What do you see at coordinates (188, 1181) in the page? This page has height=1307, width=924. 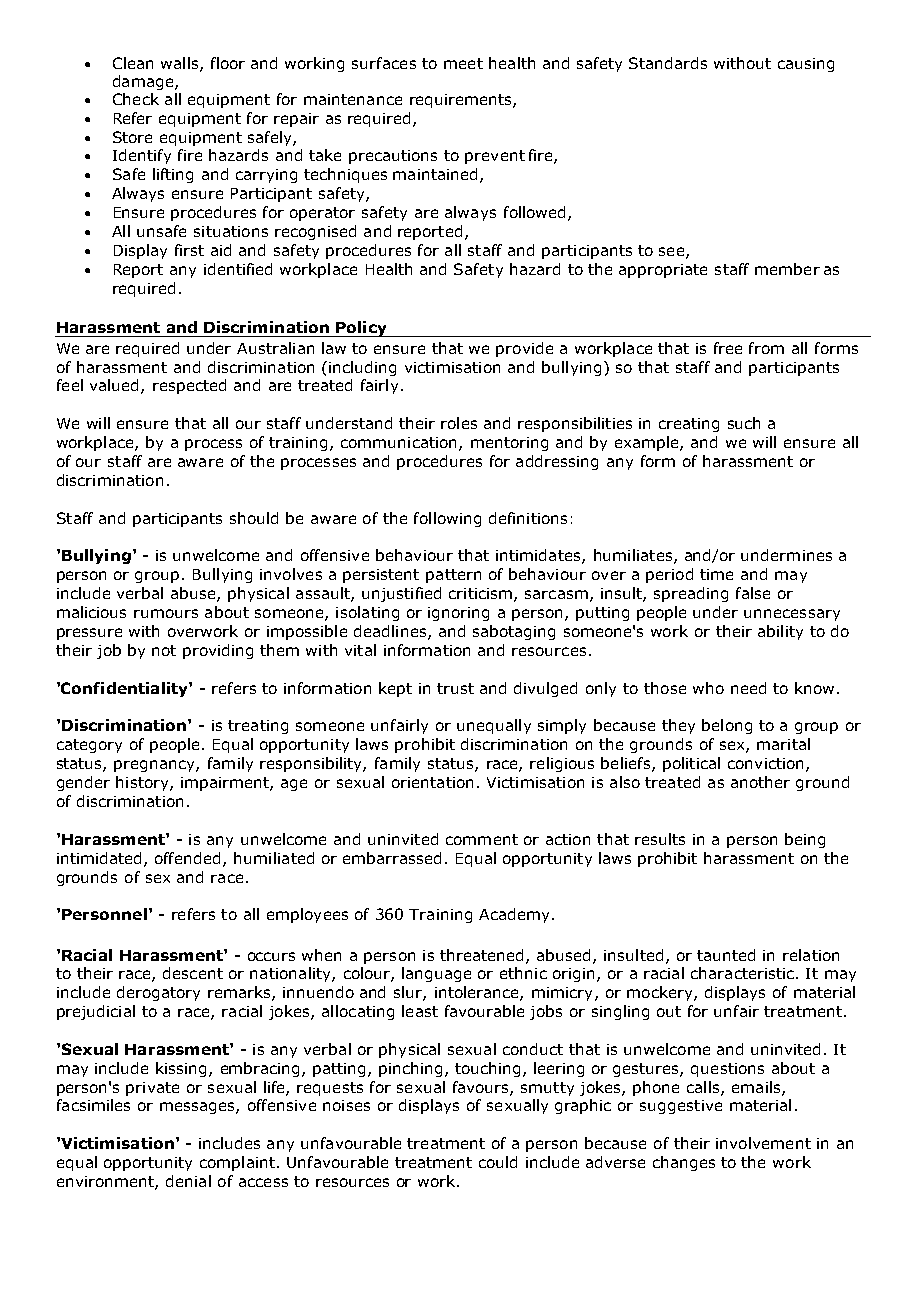 I see `denial` at bounding box center [188, 1181].
